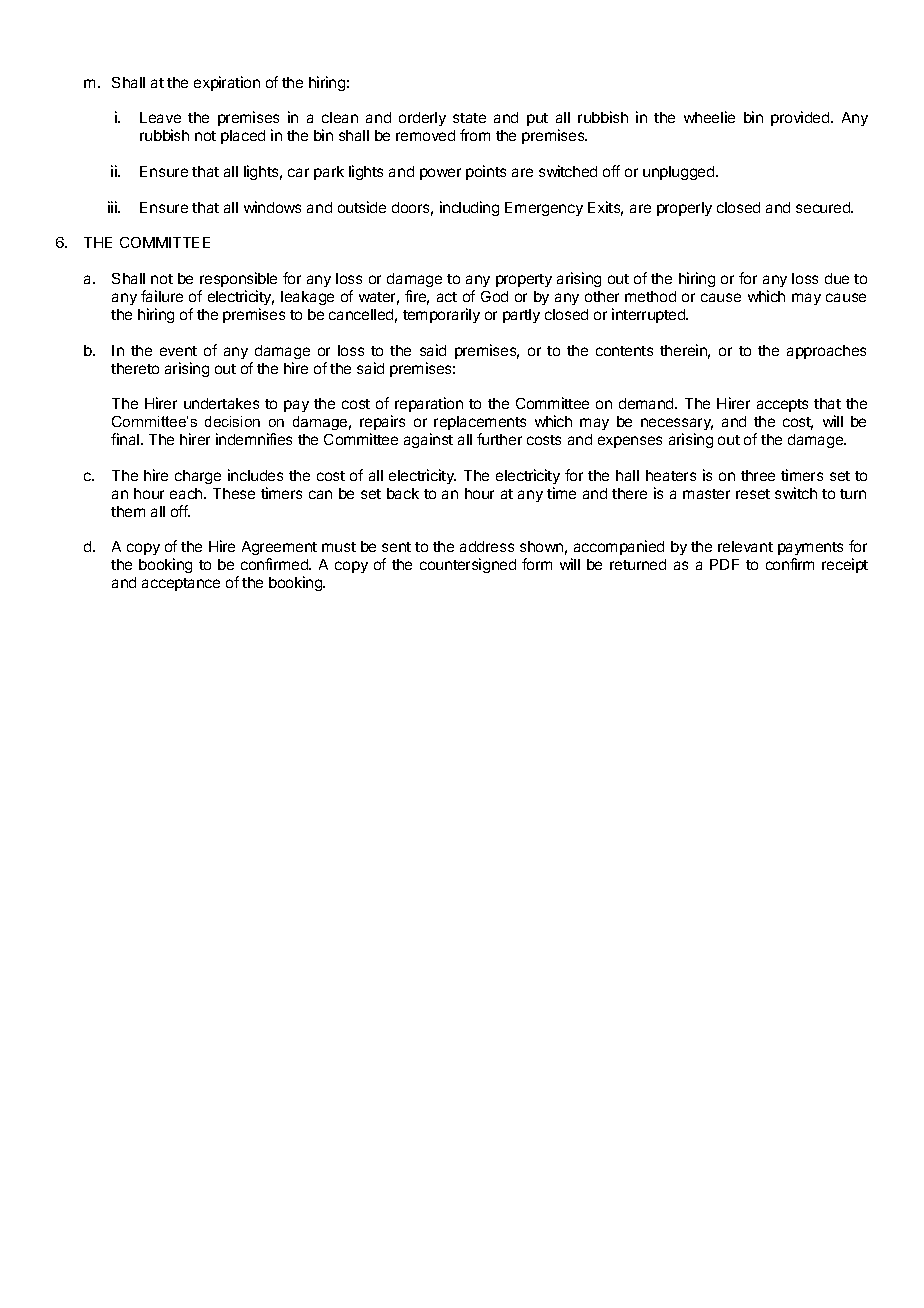  Describe the element at coordinates (178, 351) in the document. I see `event` at that location.
